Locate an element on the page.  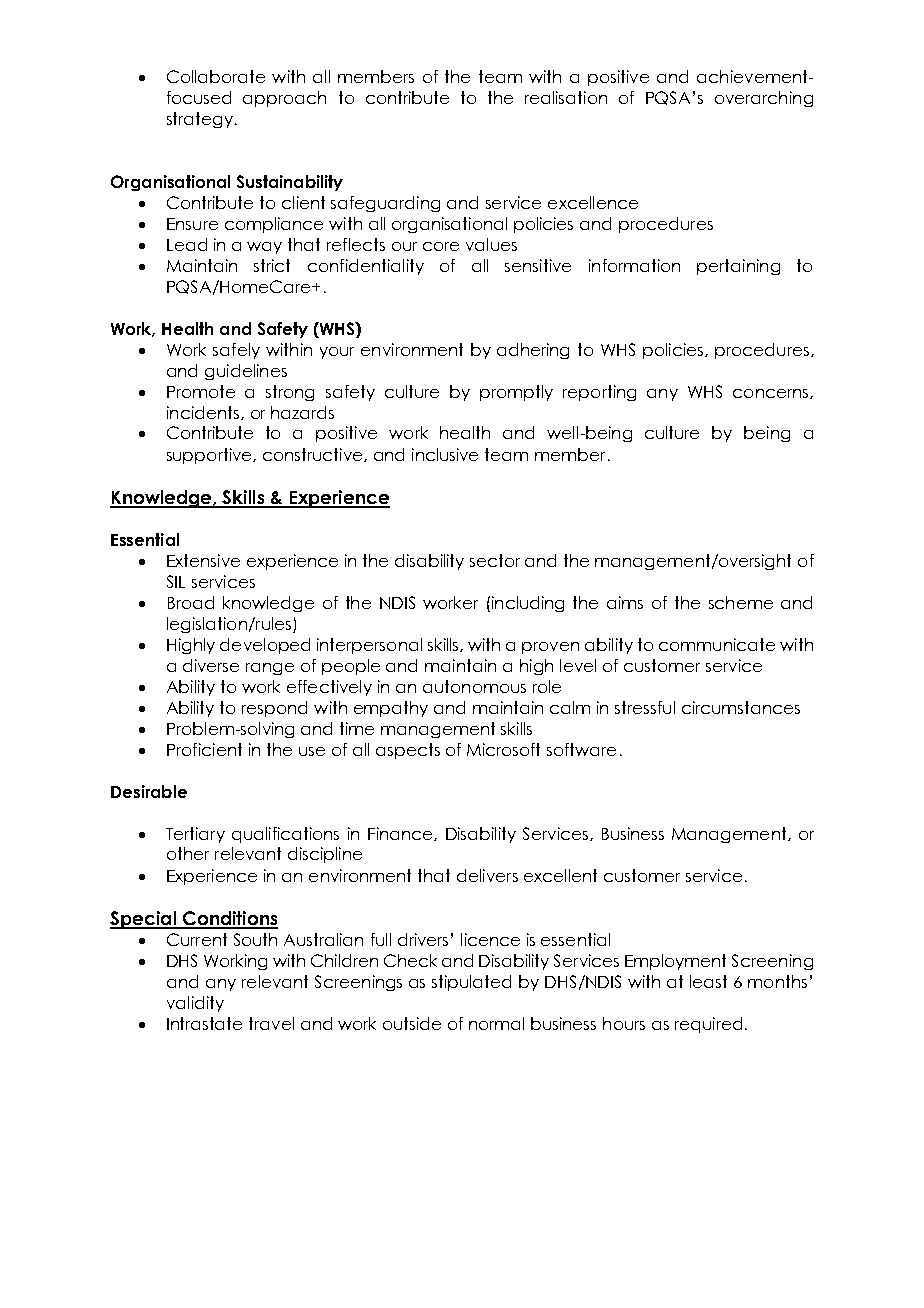
adhering is located at coordinates (533, 351).
